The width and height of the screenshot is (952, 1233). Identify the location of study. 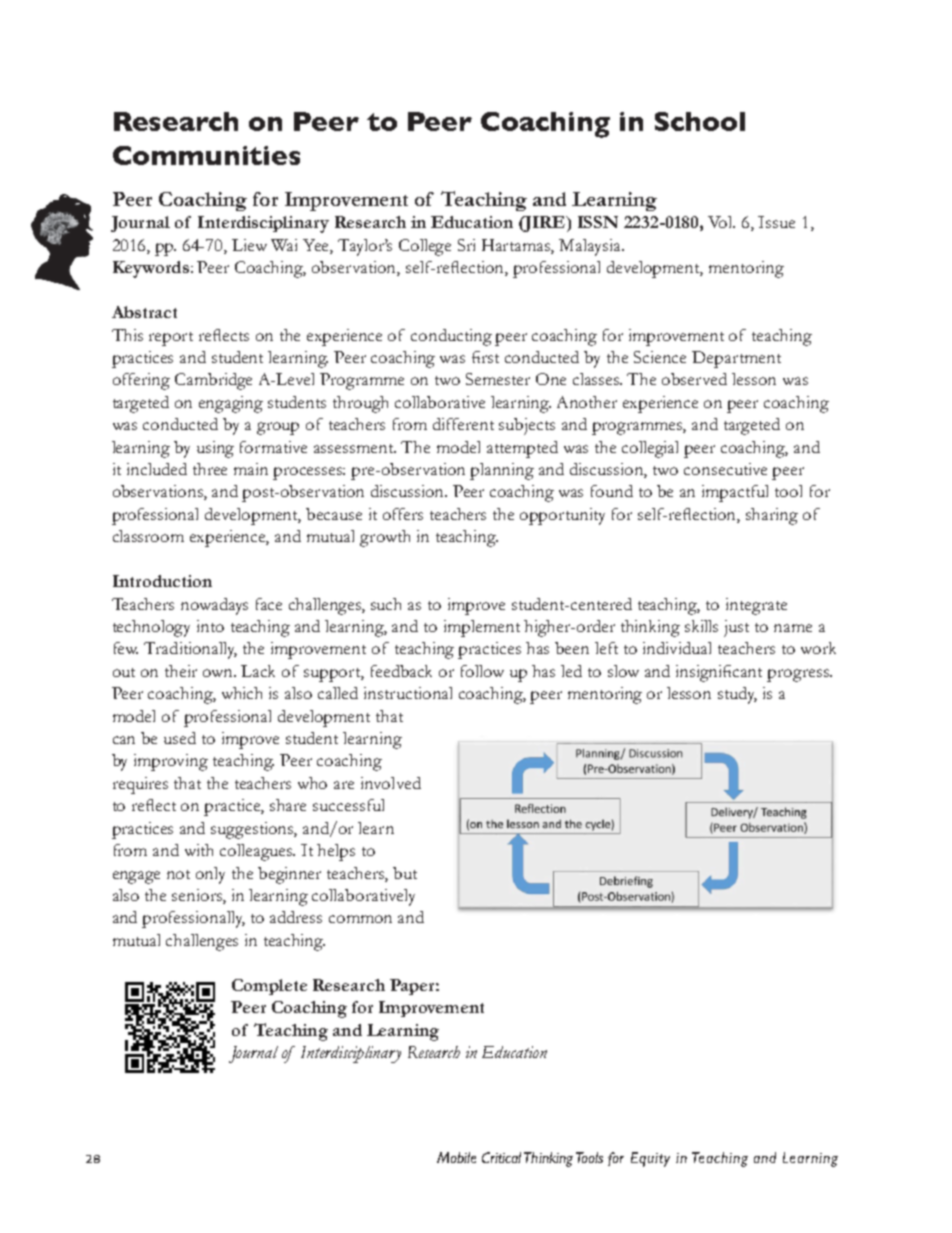
(737, 695).
